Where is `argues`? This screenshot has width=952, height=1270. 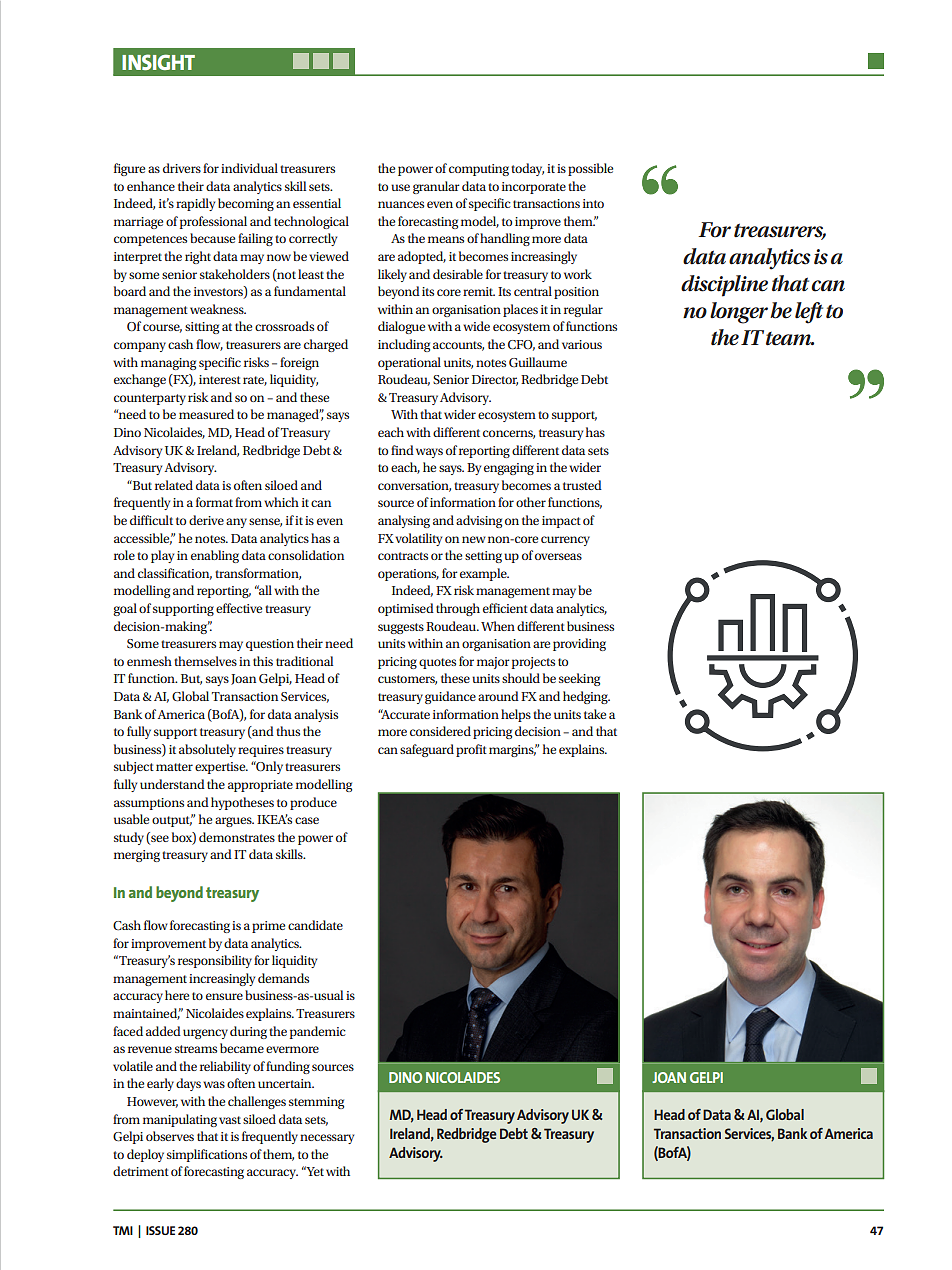 argues is located at coordinates (234, 822).
